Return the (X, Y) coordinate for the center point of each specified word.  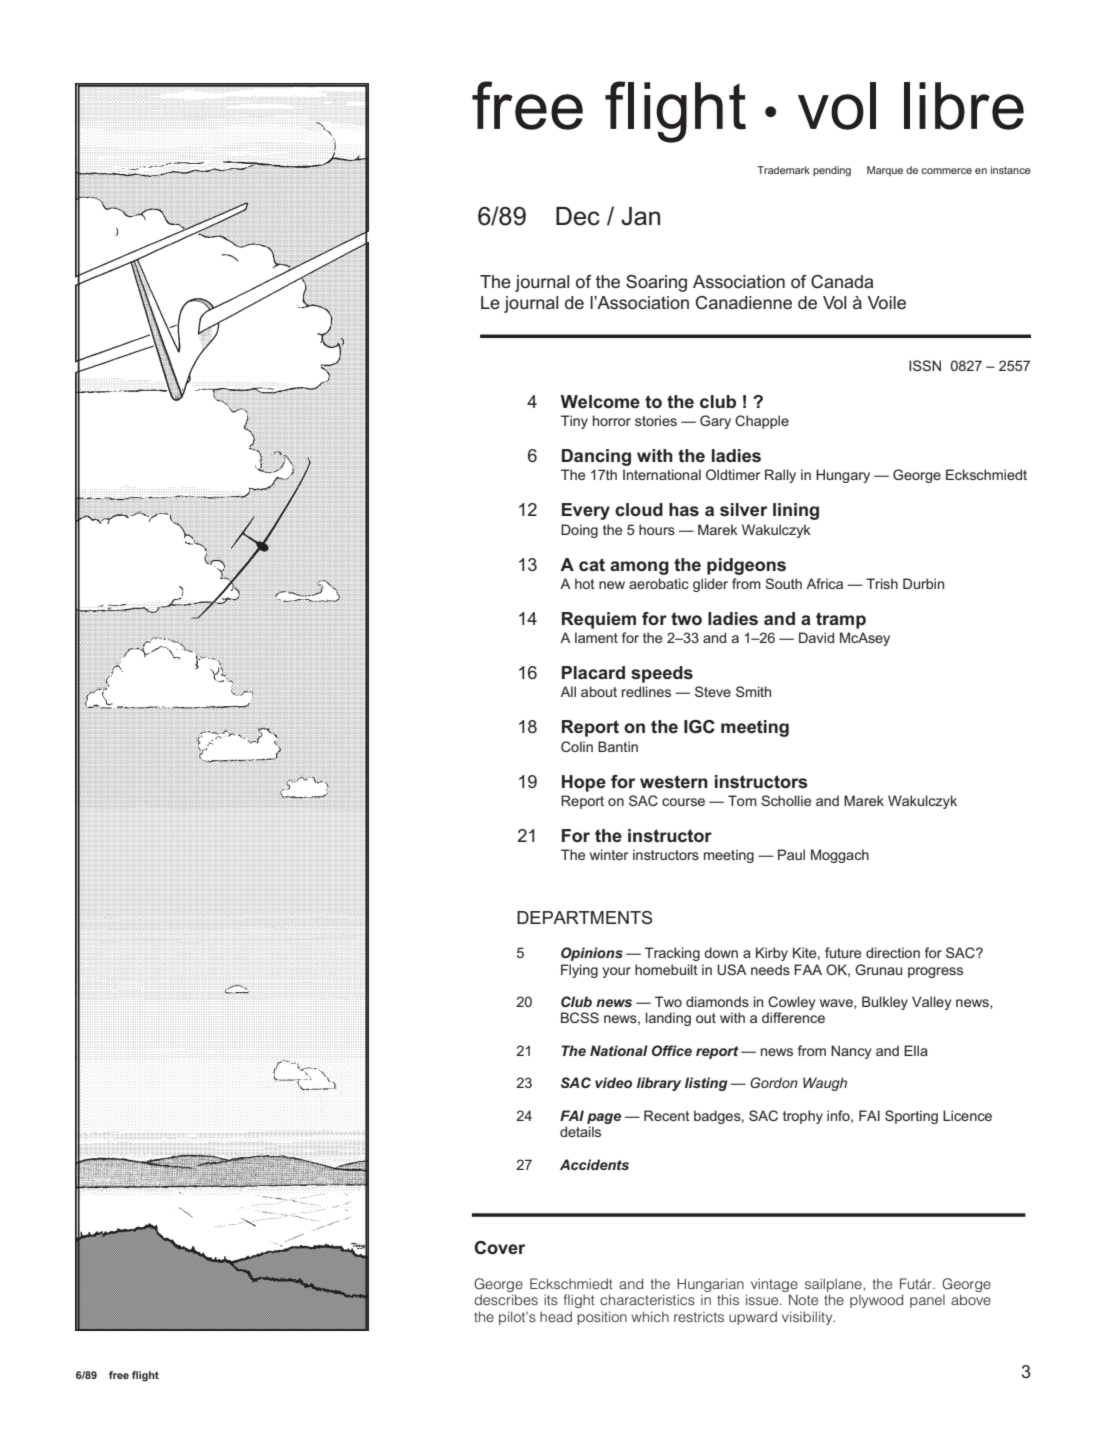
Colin (577, 746)
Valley (931, 1003)
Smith (753, 691)
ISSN (925, 365)
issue (763, 1299)
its (551, 1299)
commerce (946, 171)
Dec (578, 216)
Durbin (923, 583)
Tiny (574, 422)
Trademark (783, 170)
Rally (780, 476)
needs (770, 969)
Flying (579, 971)
